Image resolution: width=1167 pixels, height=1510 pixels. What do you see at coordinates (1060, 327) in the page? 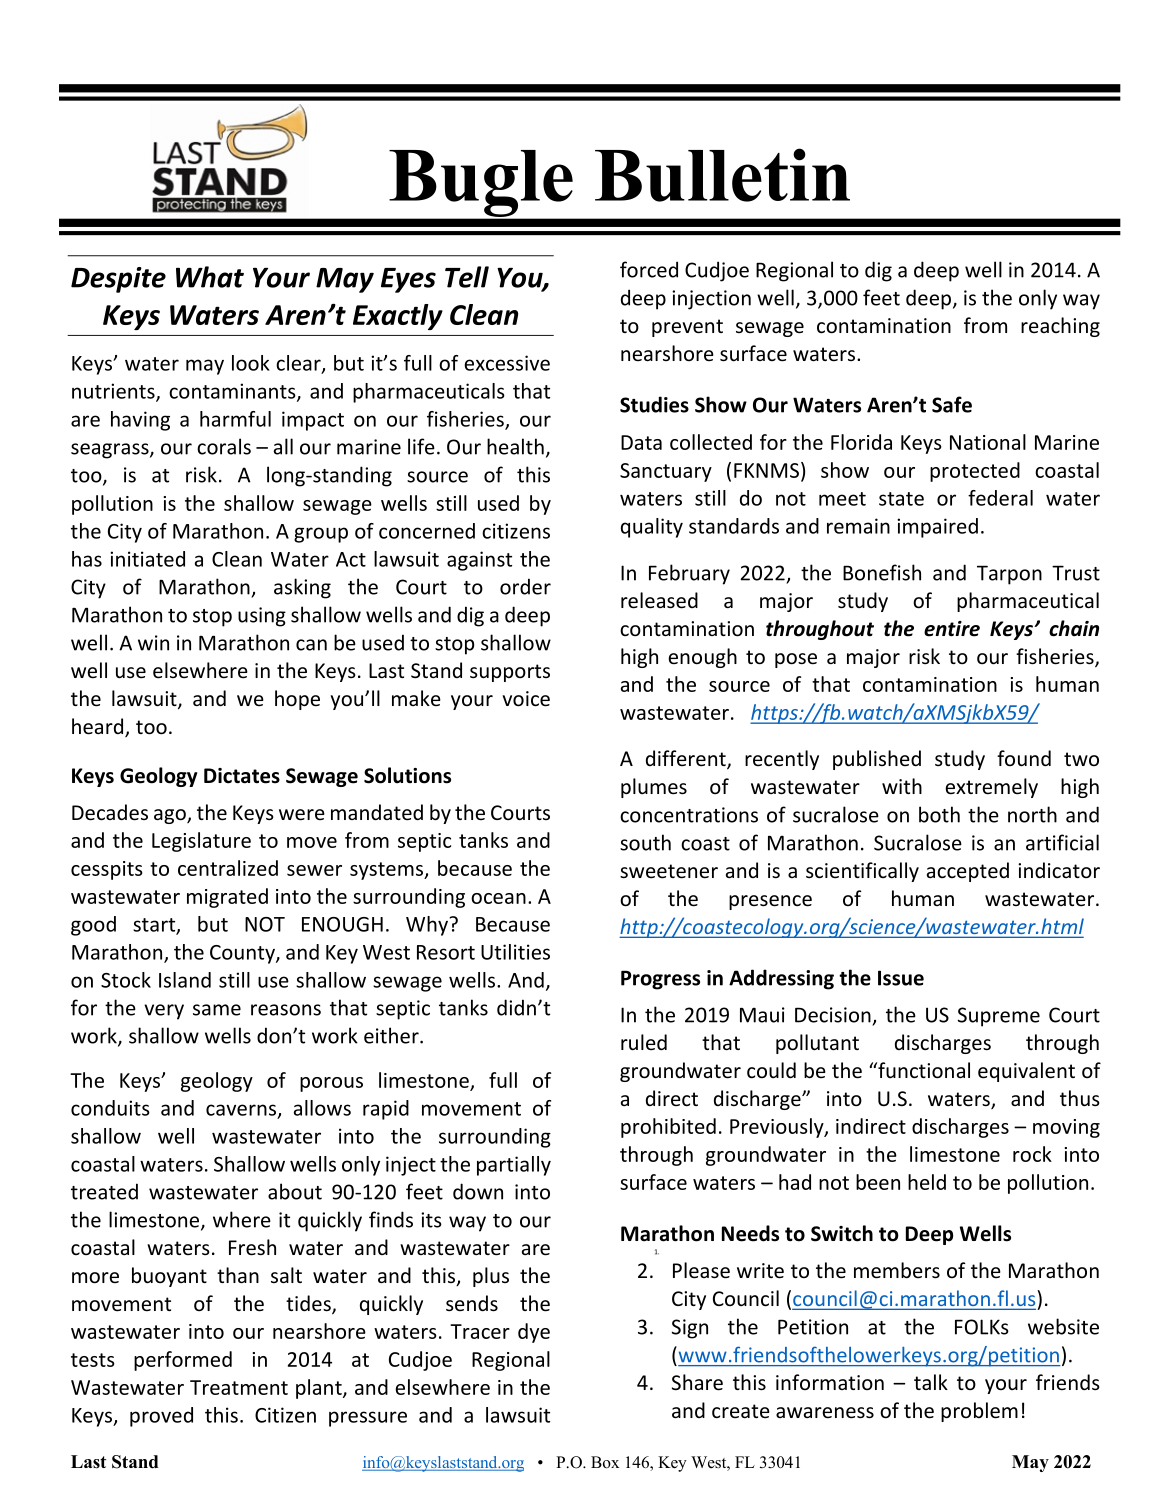
I see `reaching` at bounding box center [1060, 327].
